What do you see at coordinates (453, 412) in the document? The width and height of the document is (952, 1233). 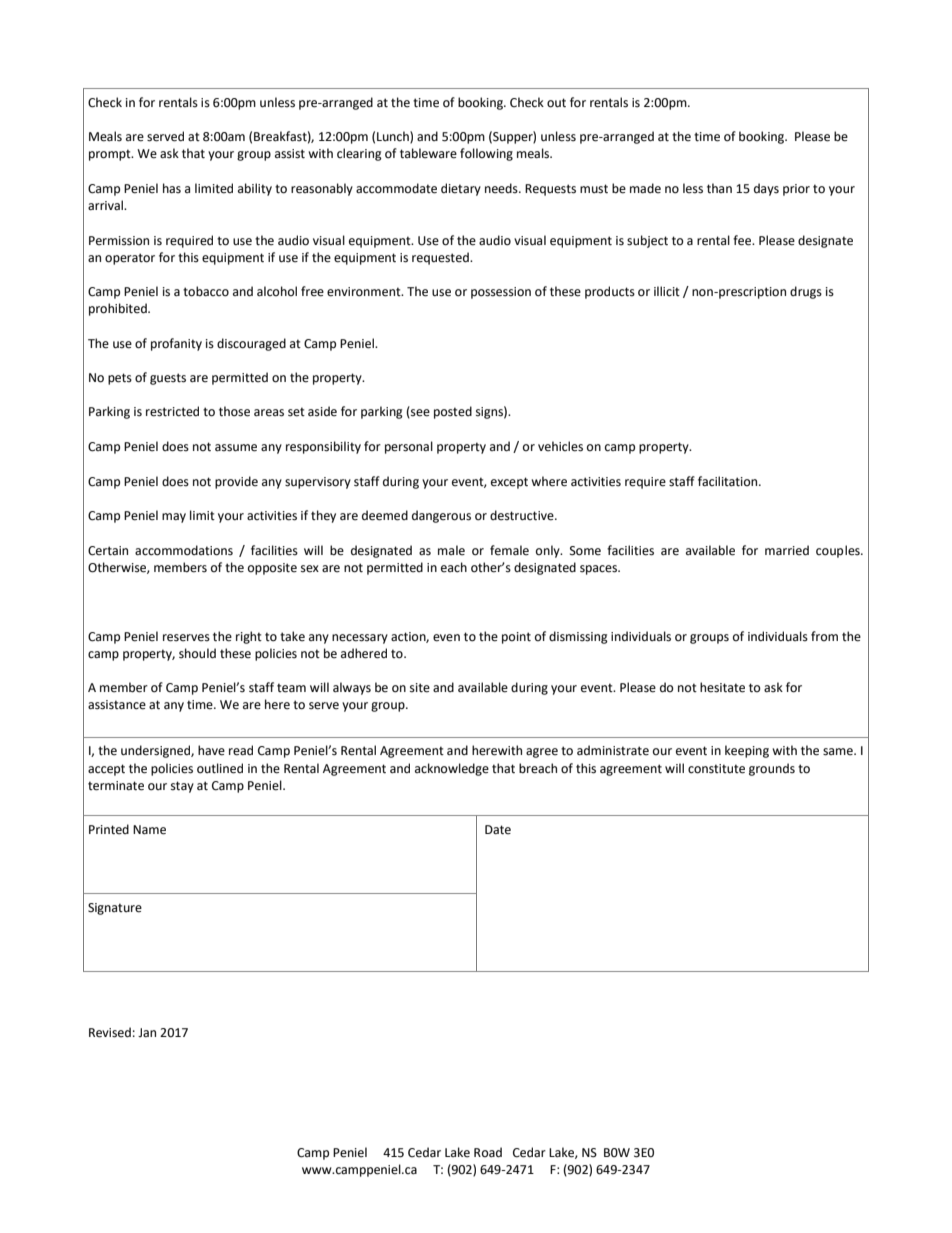 I see `posted` at bounding box center [453, 412].
